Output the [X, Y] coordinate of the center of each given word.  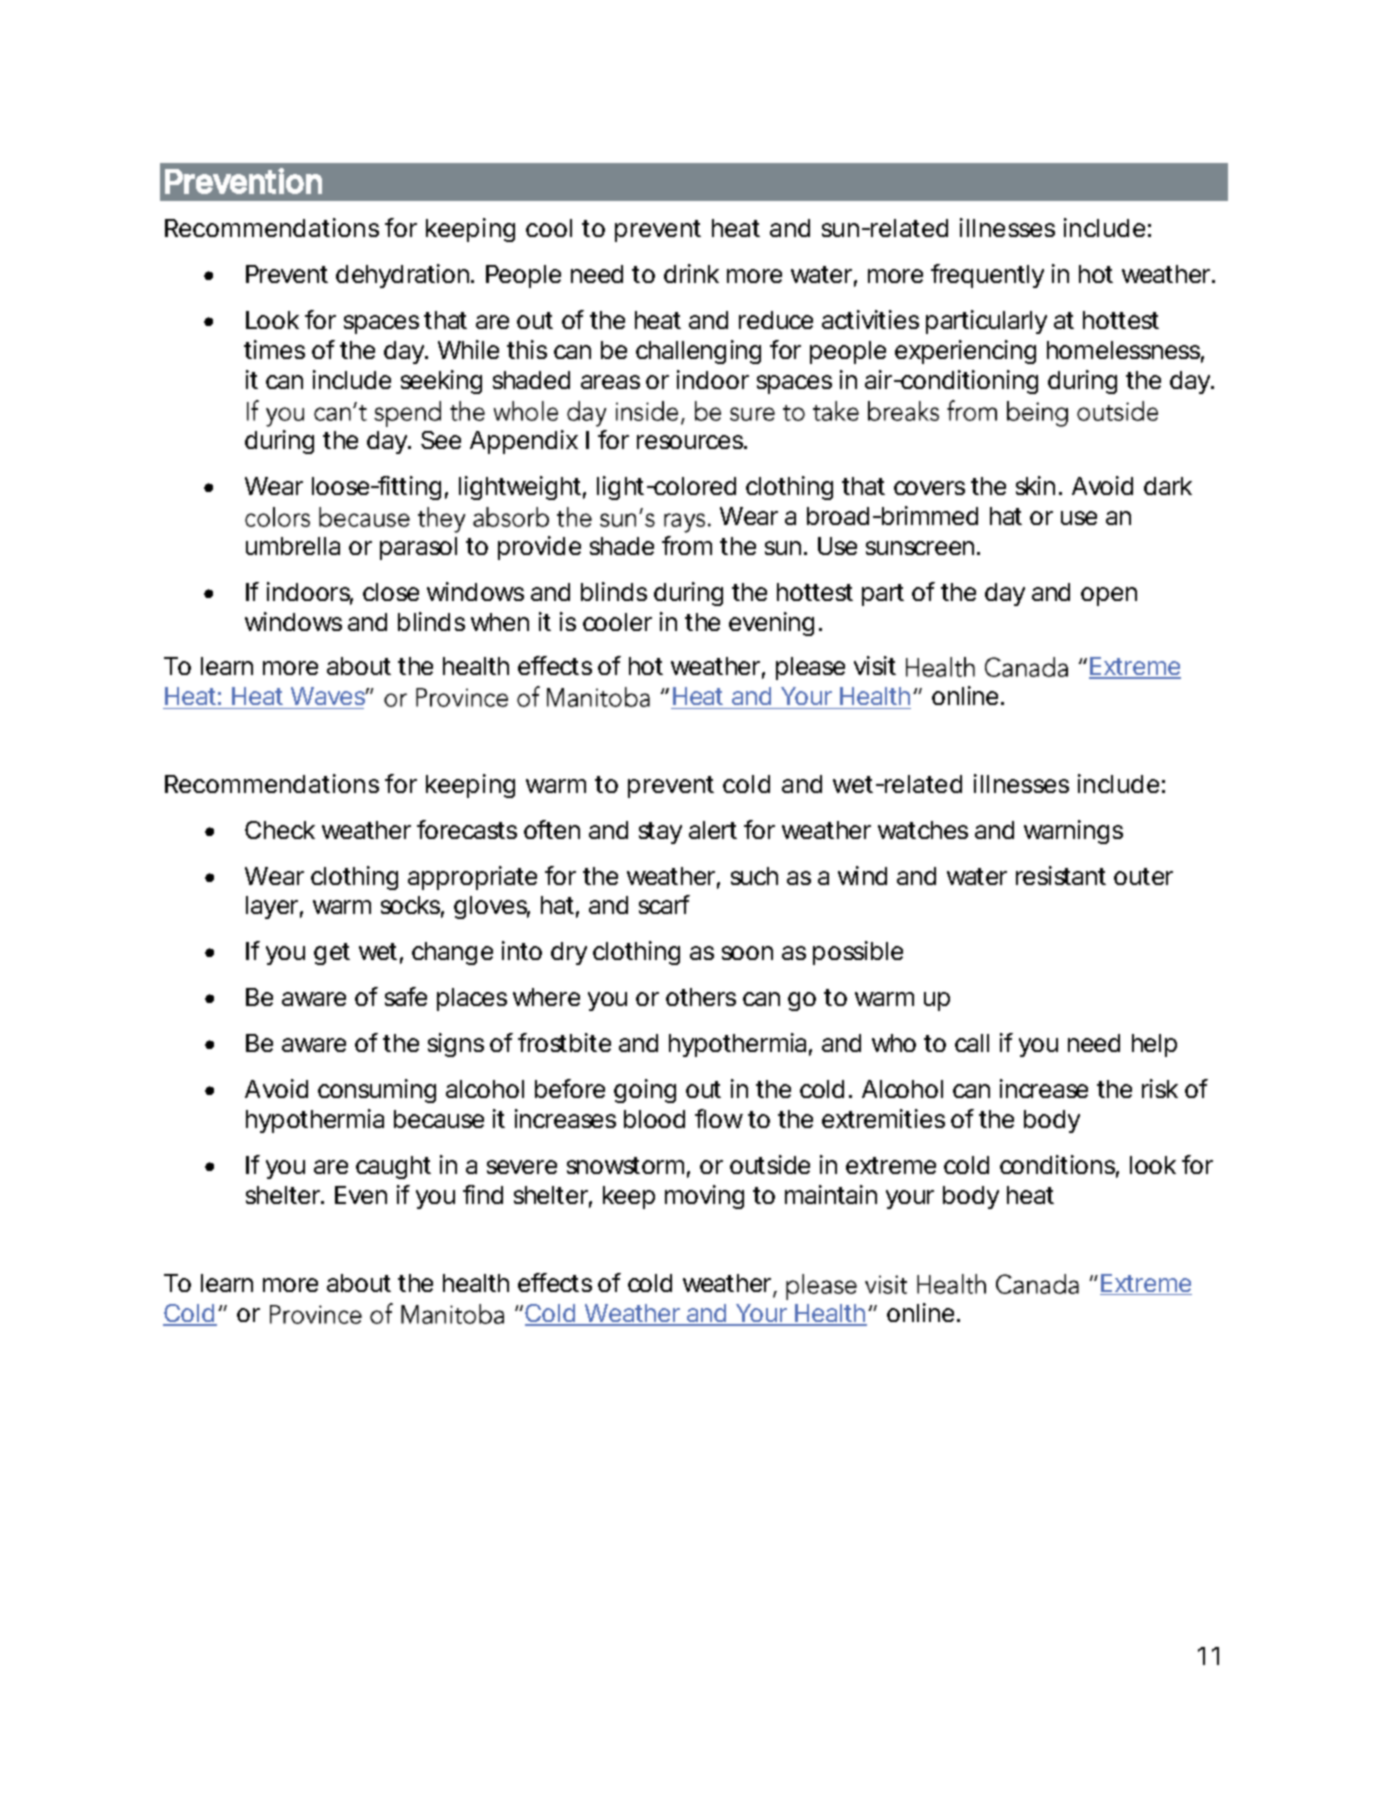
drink [691, 273]
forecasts [467, 829]
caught [393, 1167]
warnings [1073, 832]
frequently [987, 276]
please [810, 668]
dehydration [402, 276]
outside [770, 1164]
